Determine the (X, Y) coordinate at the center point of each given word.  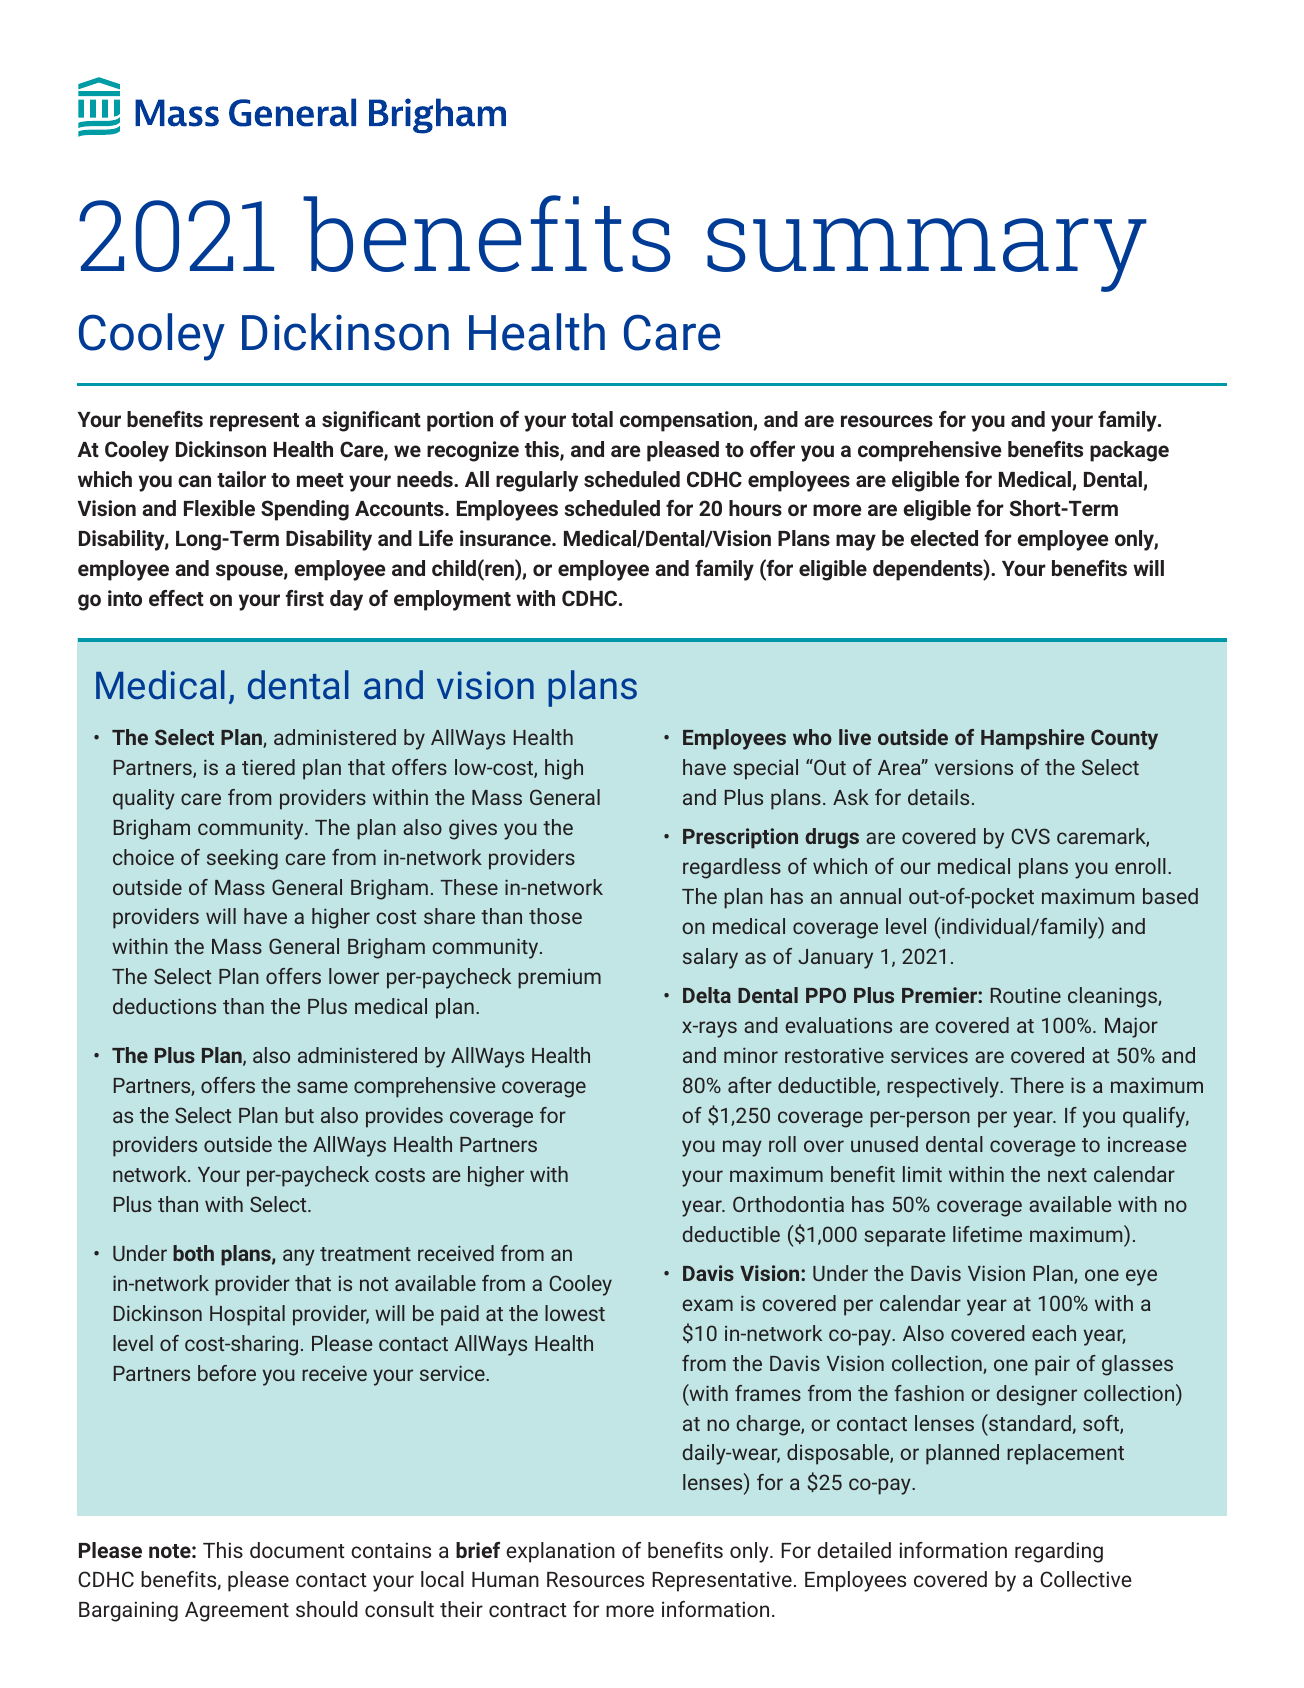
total (592, 419)
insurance (506, 538)
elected (944, 538)
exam (707, 1305)
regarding (1059, 1552)
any (299, 1257)
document (297, 1550)
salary (710, 958)
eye (1141, 1277)
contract (528, 1610)
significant (371, 421)
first (305, 598)
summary (927, 255)
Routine (1026, 995)
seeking (242, 859)
